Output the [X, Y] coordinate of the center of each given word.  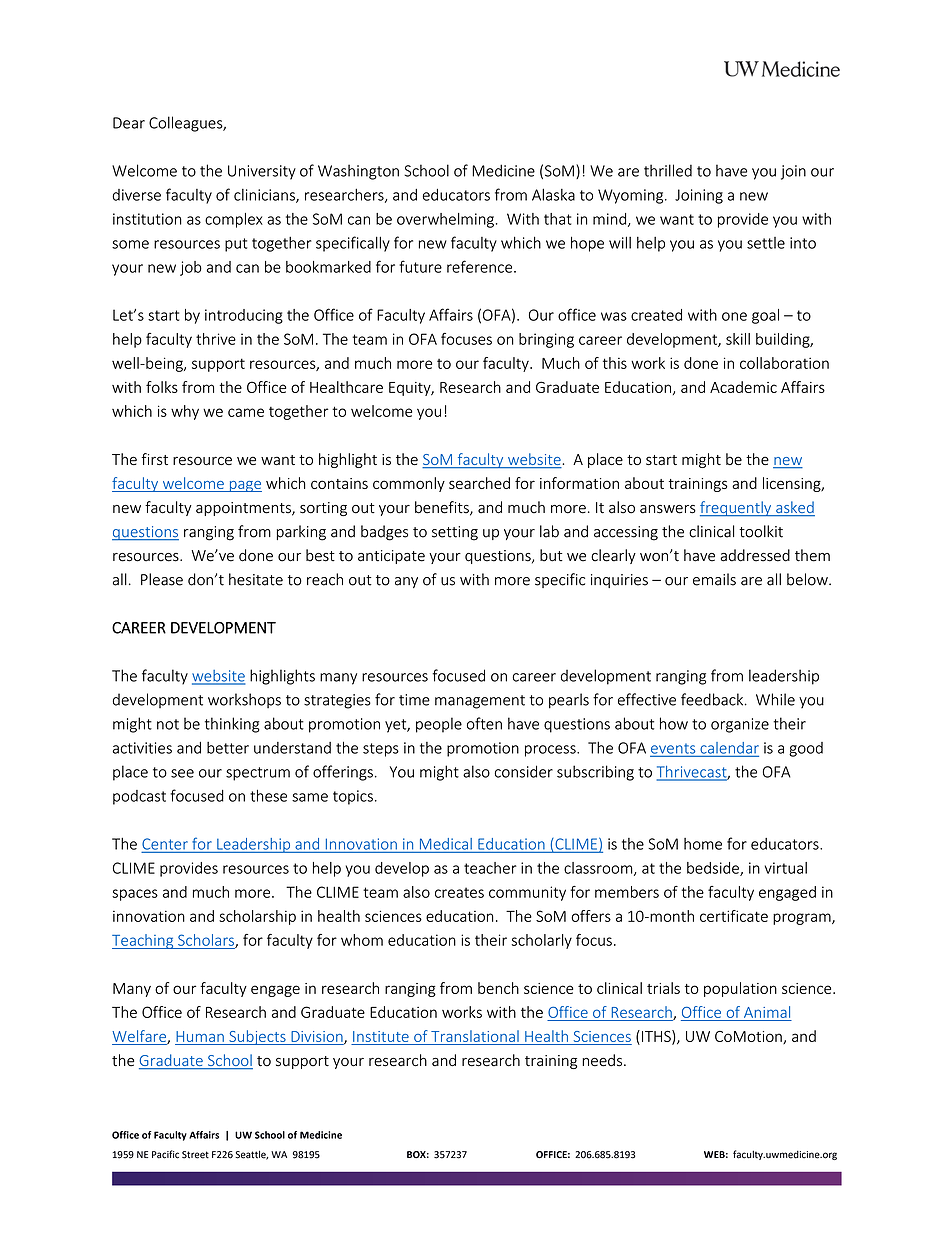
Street [195, 1155]
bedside [714, 869]
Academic [743, 387]
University [262, 172]
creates [459, 892]
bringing [546, 340]
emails [714, 579]
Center [166, 845]
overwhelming [445, 220]
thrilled [668, 170]
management [480, 702]
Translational [475, 1036]
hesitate [256, 579]
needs [603, 1060]
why [185, 412]
